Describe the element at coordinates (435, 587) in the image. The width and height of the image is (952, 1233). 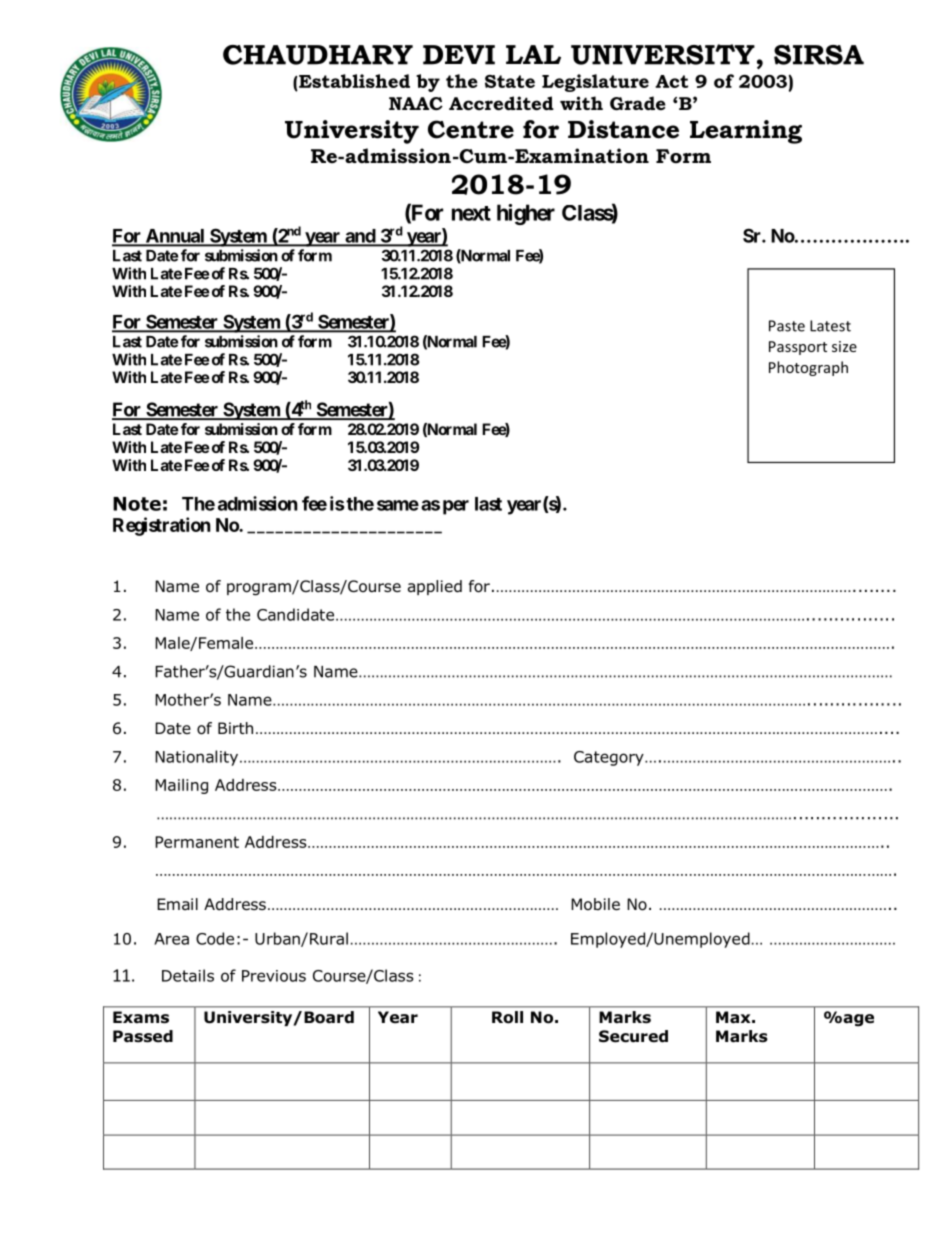
I see `applied` at that location.
